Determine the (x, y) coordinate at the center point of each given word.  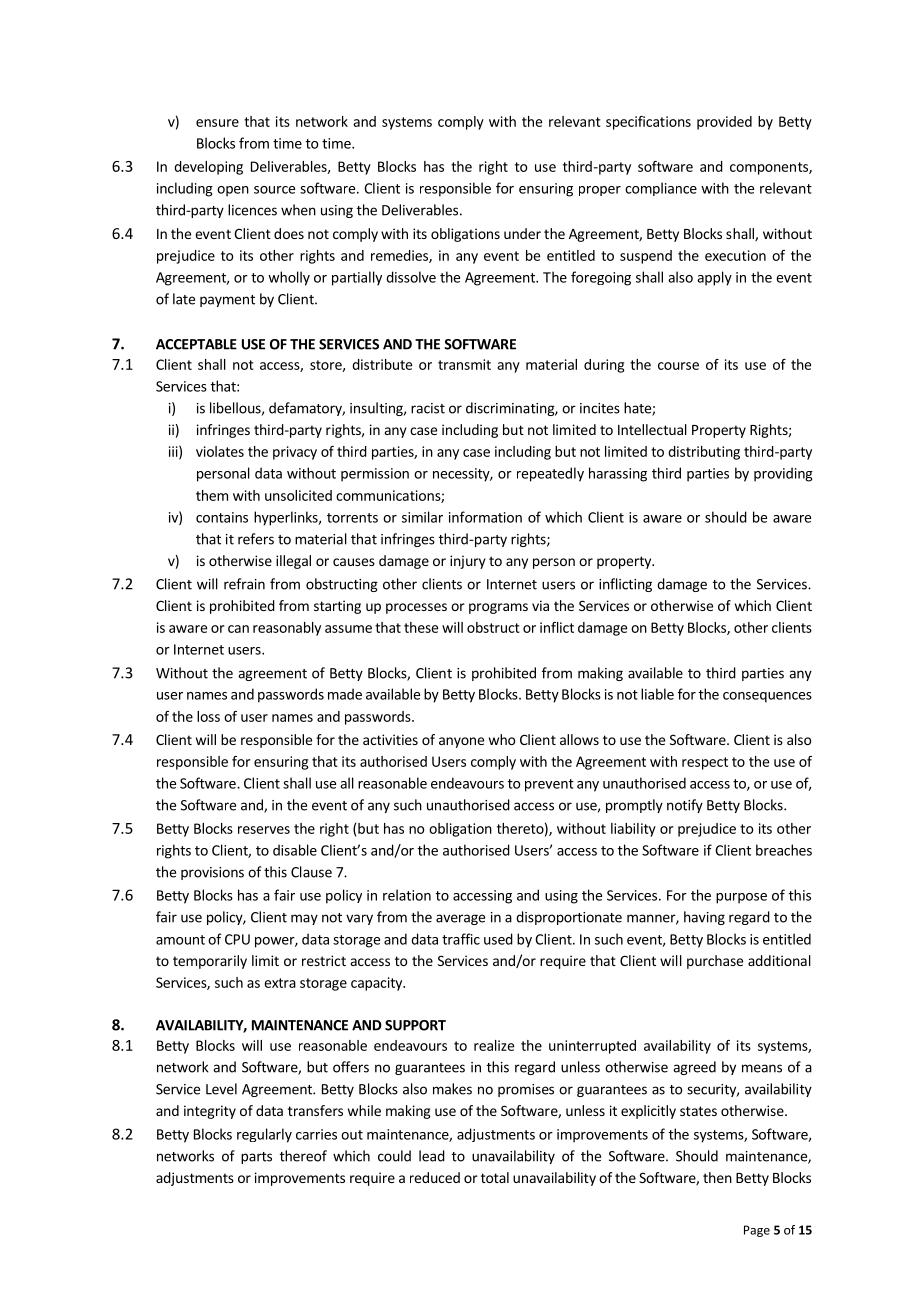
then (717, 1177)
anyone (461, 742)
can (238, 629)
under (522, 233)
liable (657, 694)
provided (724, 123)
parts (256, 1158)
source (274, 190)
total (495, 1177)
